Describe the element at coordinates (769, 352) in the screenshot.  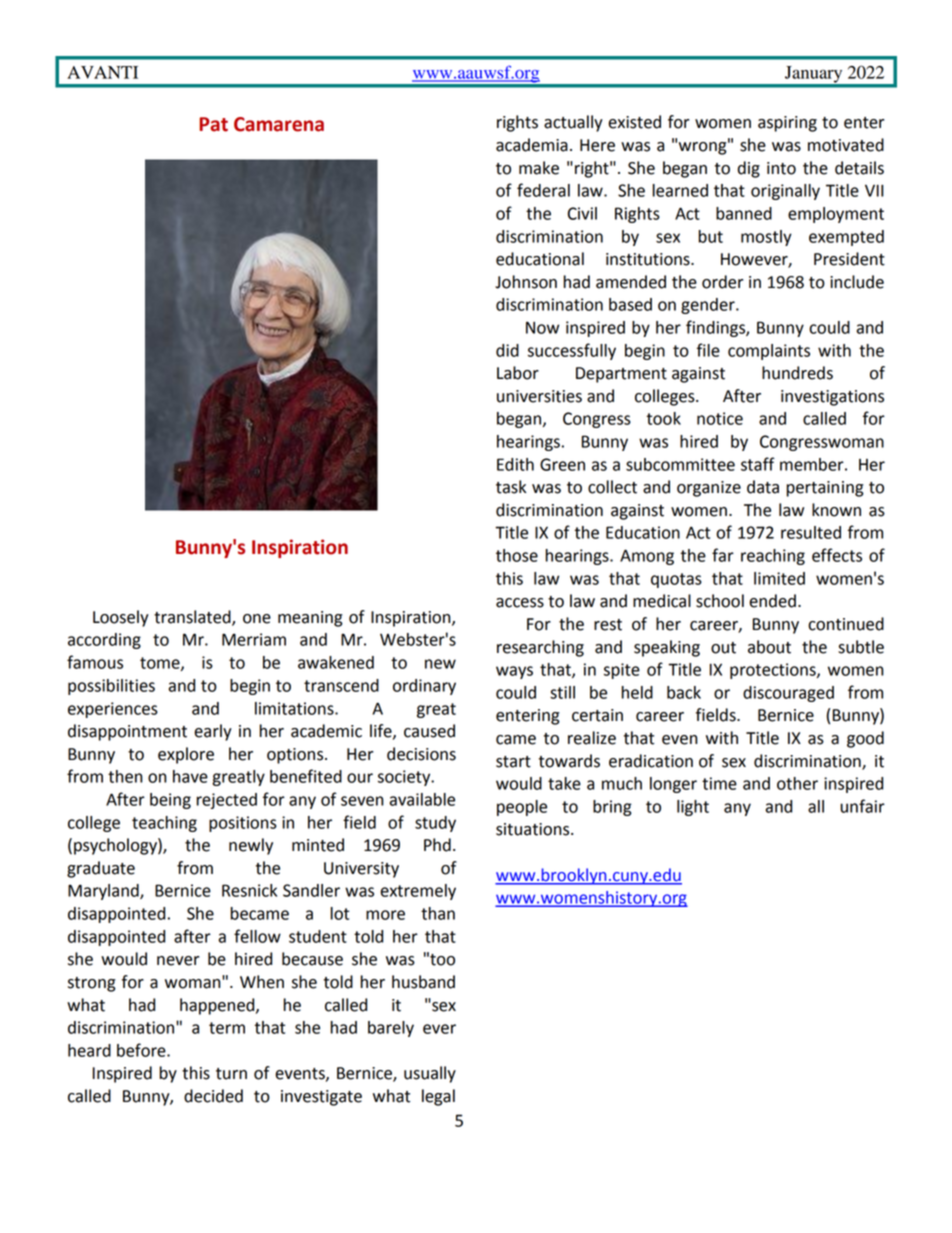
I see `complaints` at that location.
